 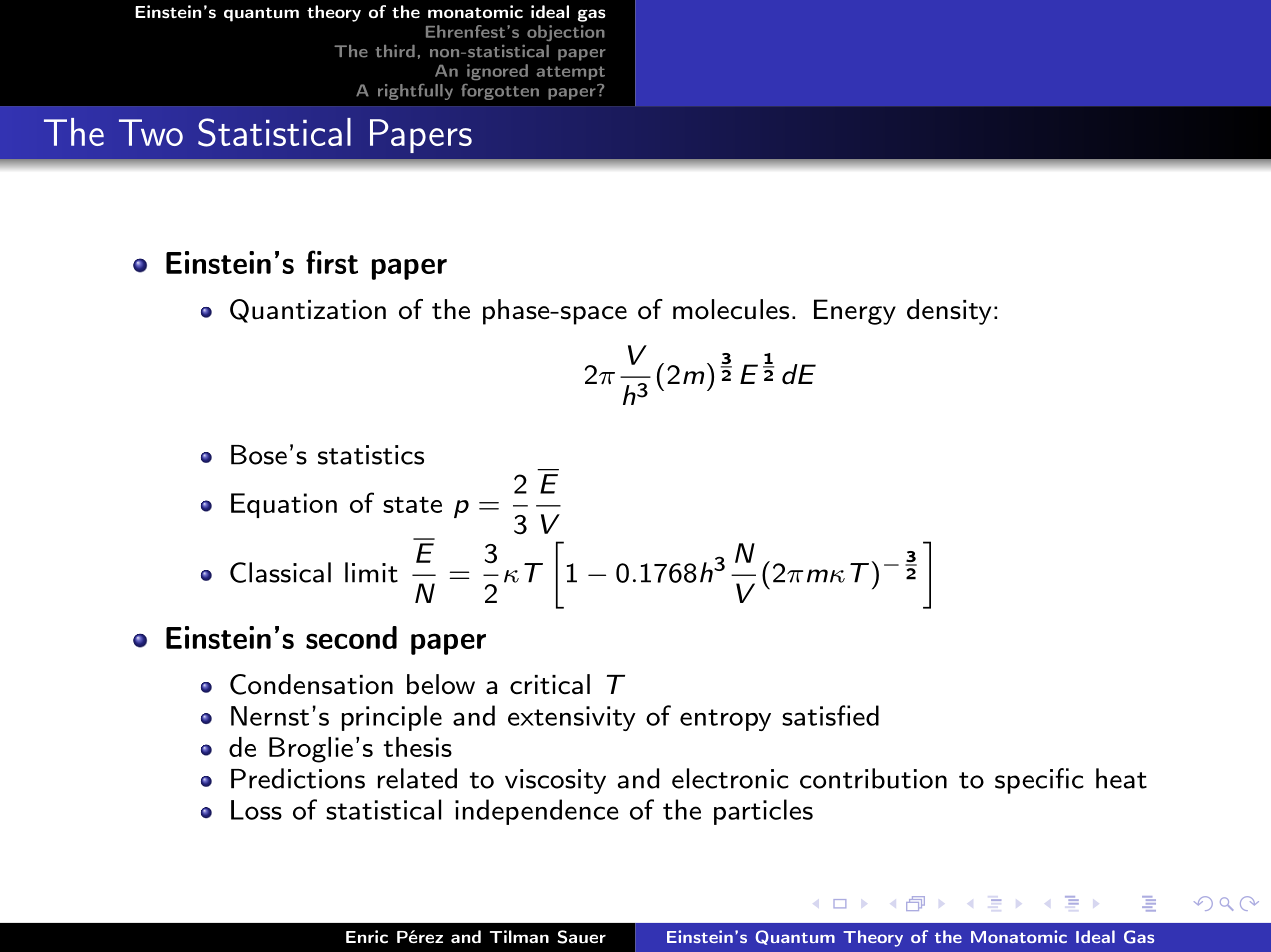 I want to click on density, so click(x=949, y=312).
